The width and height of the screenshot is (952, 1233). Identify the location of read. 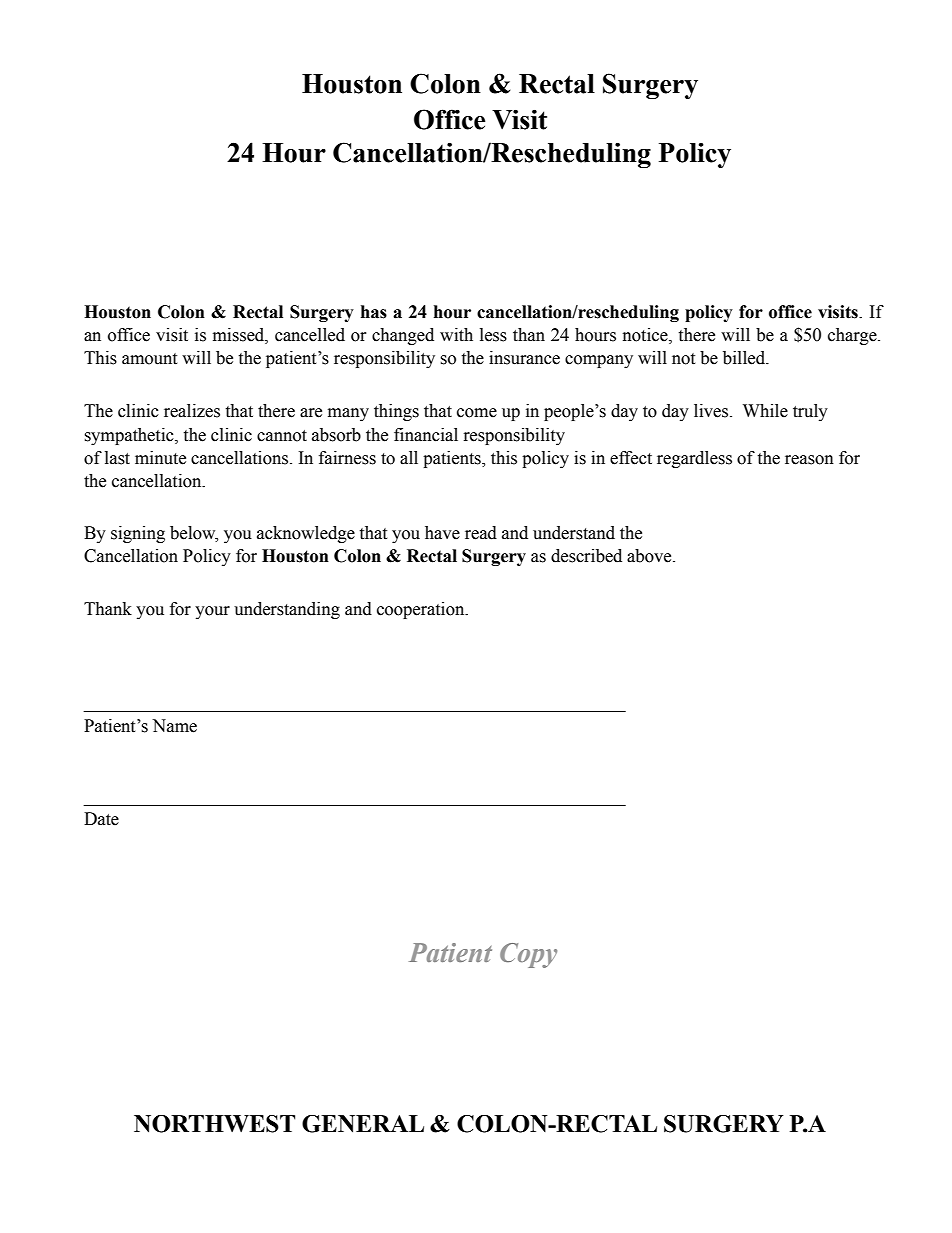
(481, 533).
